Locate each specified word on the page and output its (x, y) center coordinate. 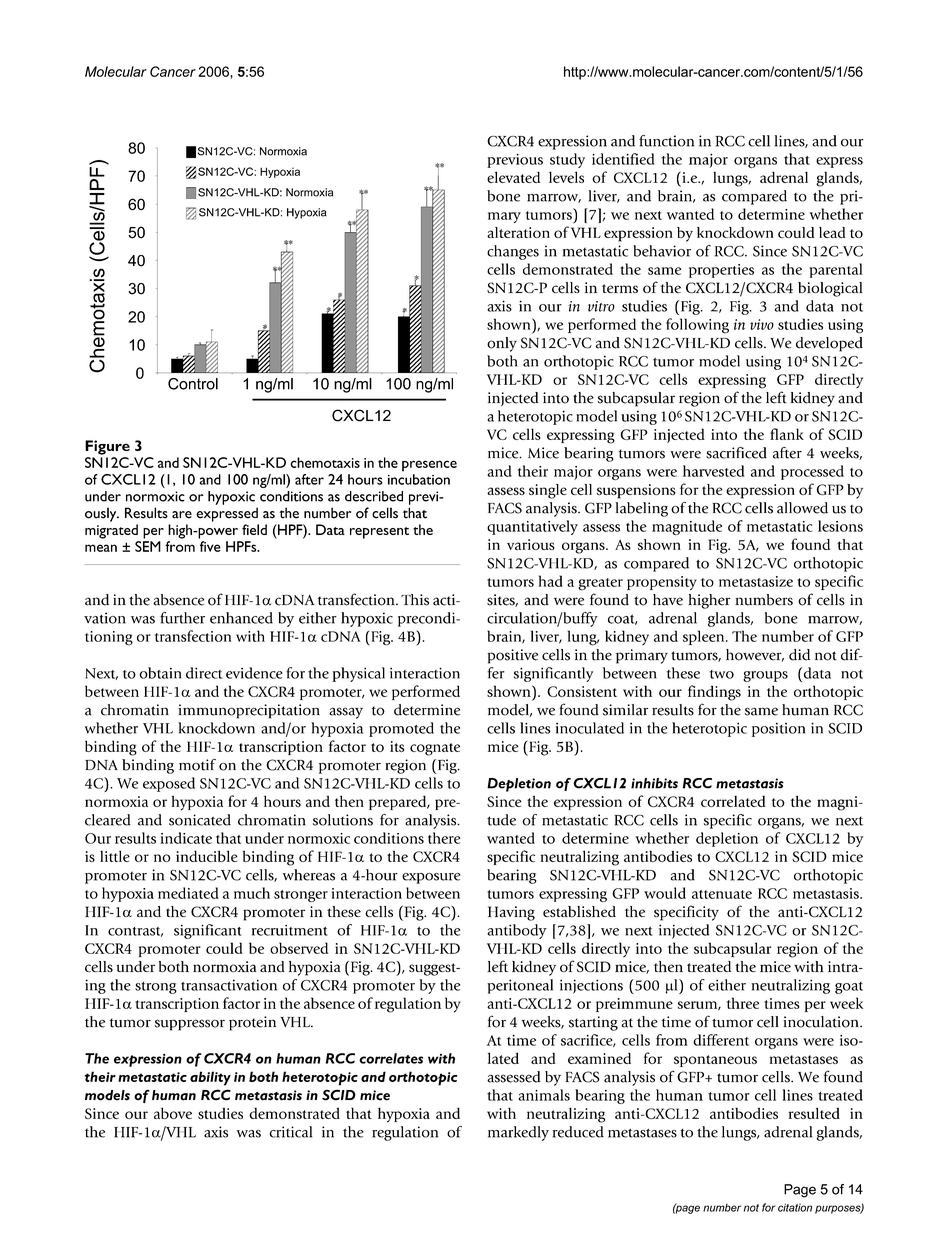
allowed (802, 508)
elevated (513, 177)
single (548, 491)
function (666, 141)
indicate (186, 838)
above (173, 1113)
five (210, 546)
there (444, 838)
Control (193, 384)
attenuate (722, 894)
